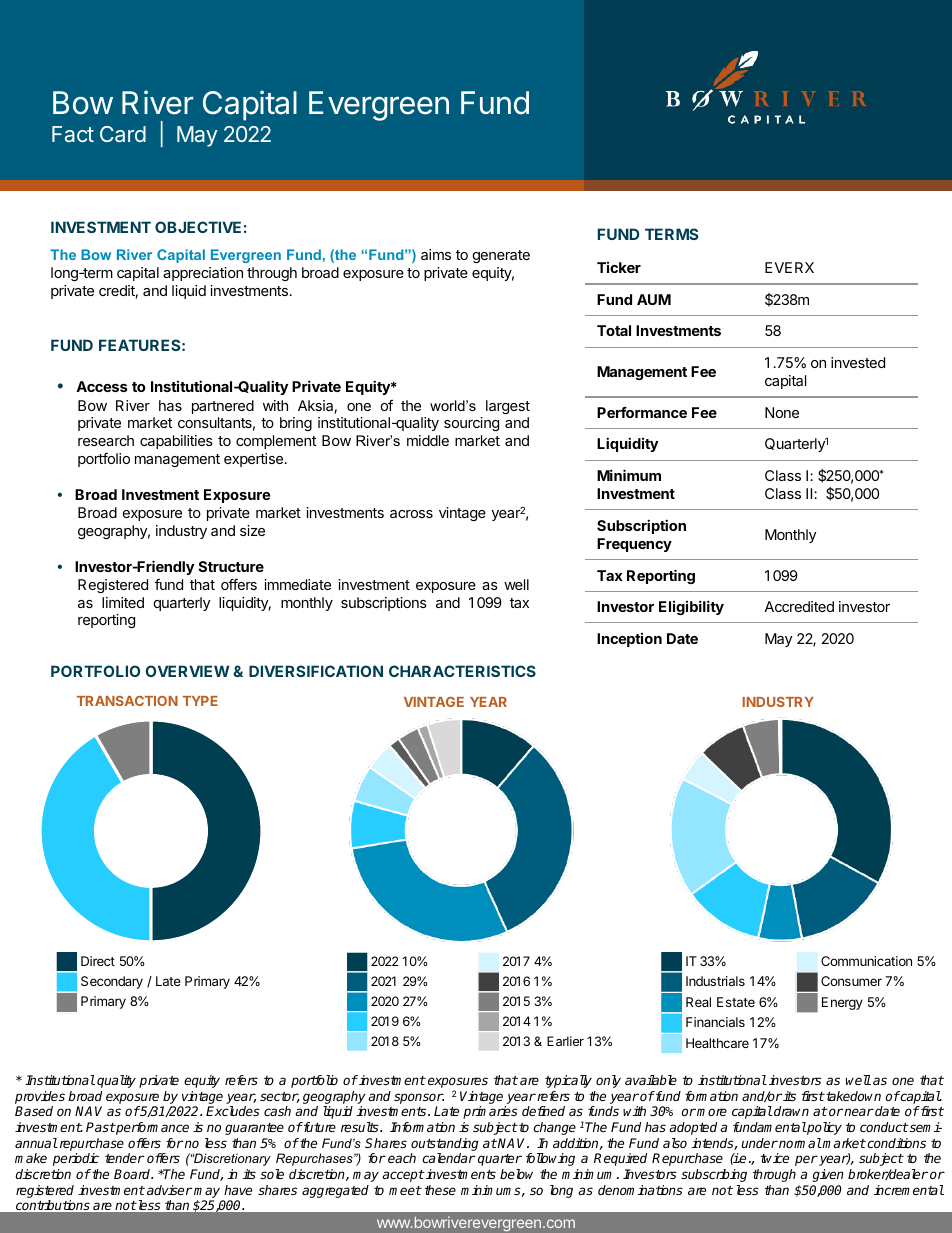 This image has height=1233, width=952. I want to click on normal, so click(799, 1143).
